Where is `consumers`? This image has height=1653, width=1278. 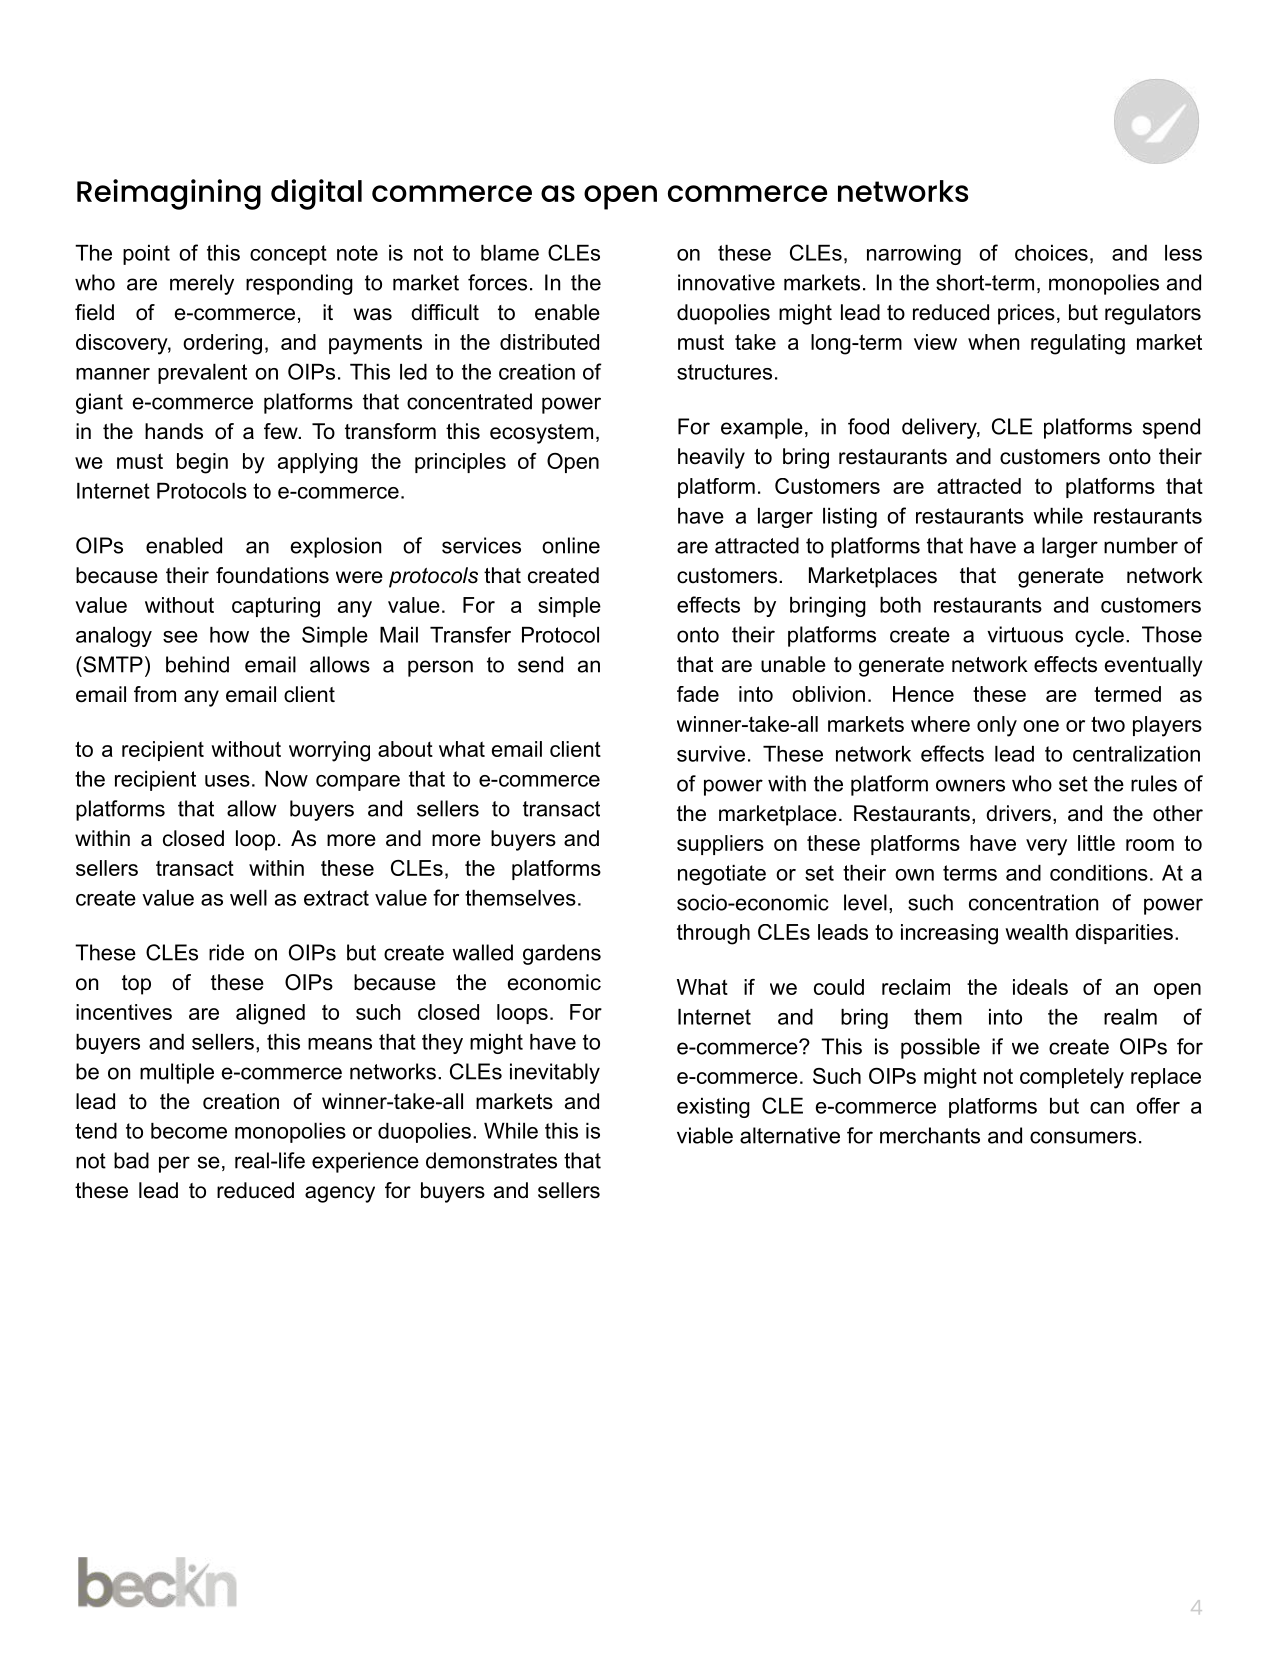
consumers is located at coordinates (1083, 1137).
